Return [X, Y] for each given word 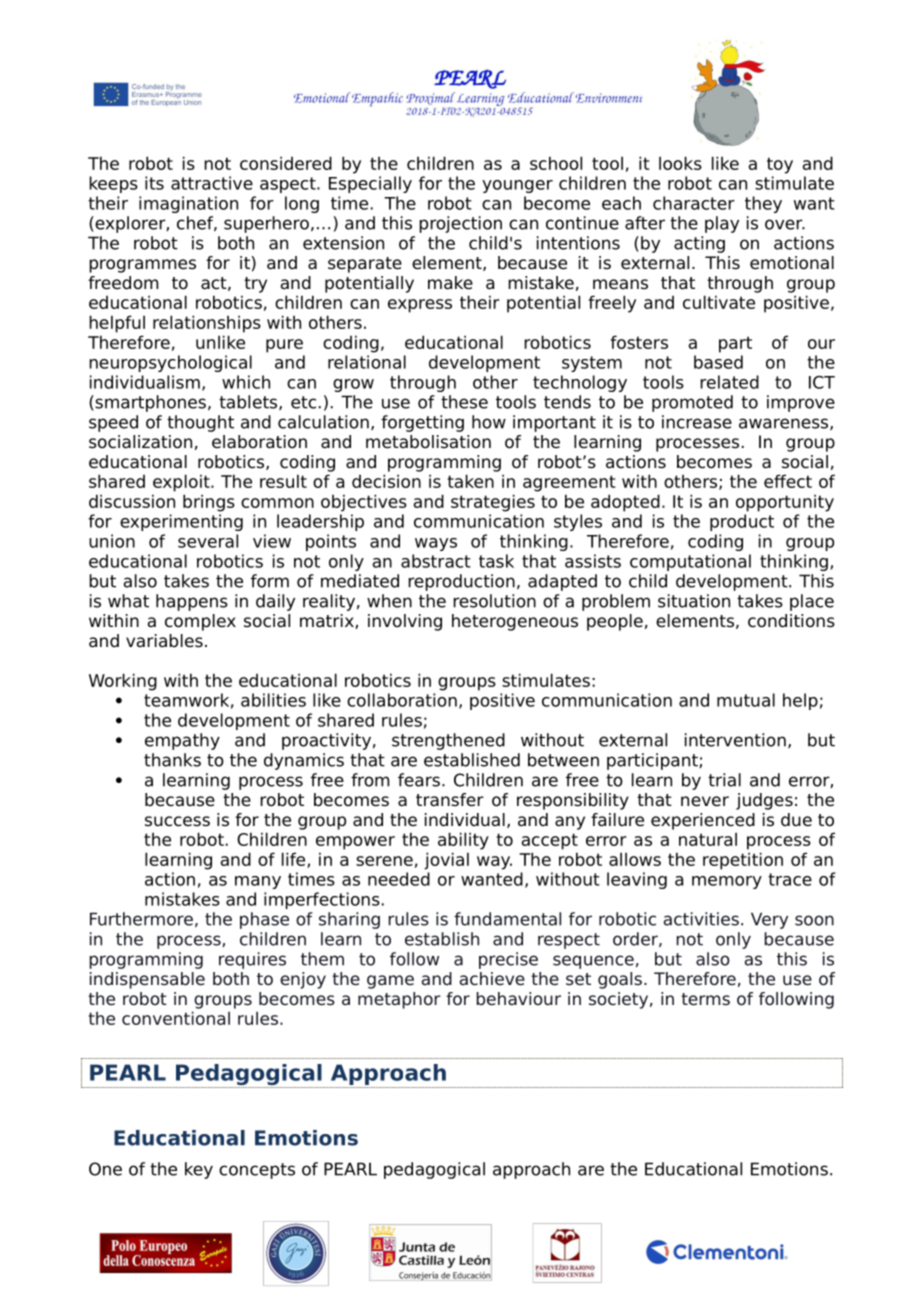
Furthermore [141, 919]
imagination [188, 204]
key [199, 1170]
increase [697, 422]
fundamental [507, 919]
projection [460, 224]
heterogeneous [515, 622]
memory [727, 882]
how [489, 422]
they [763, 204]
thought [200, 423]
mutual [746, 700]
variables [164, 641]
